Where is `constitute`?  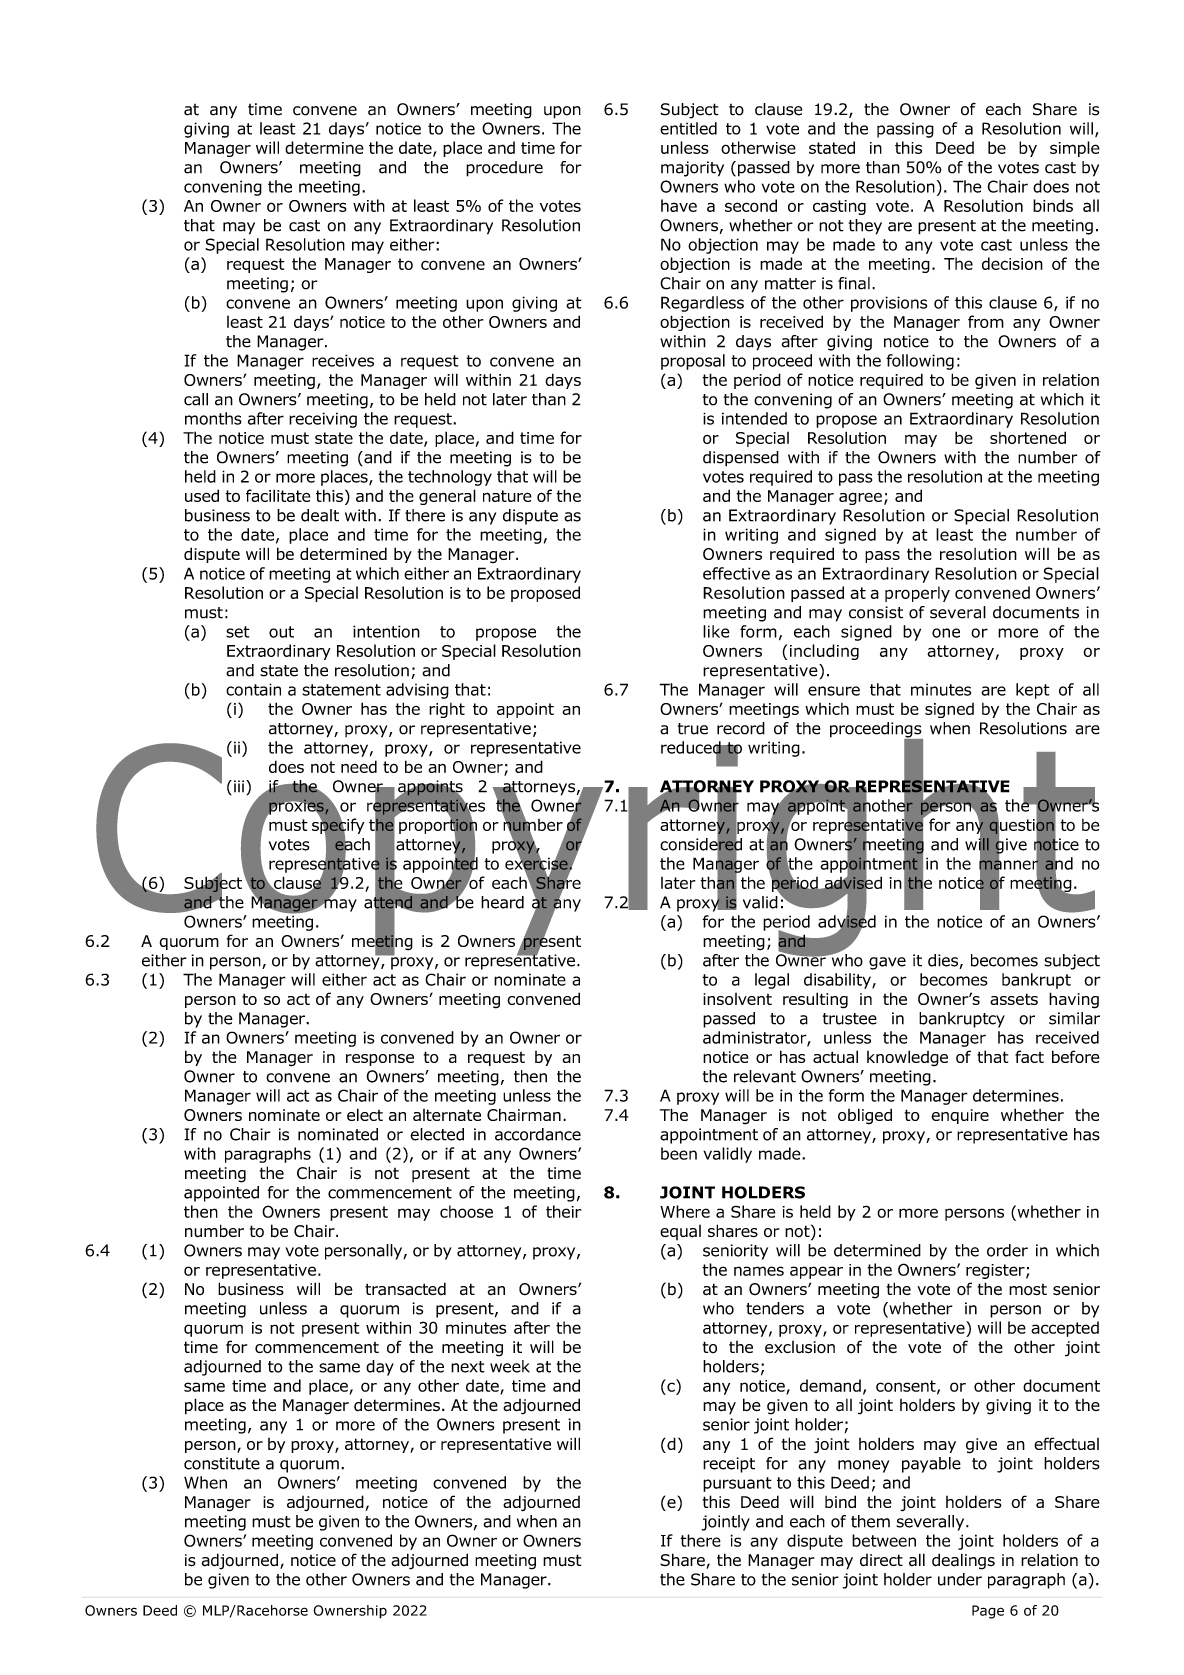 constitute is located at coordinates (222, 1463).
